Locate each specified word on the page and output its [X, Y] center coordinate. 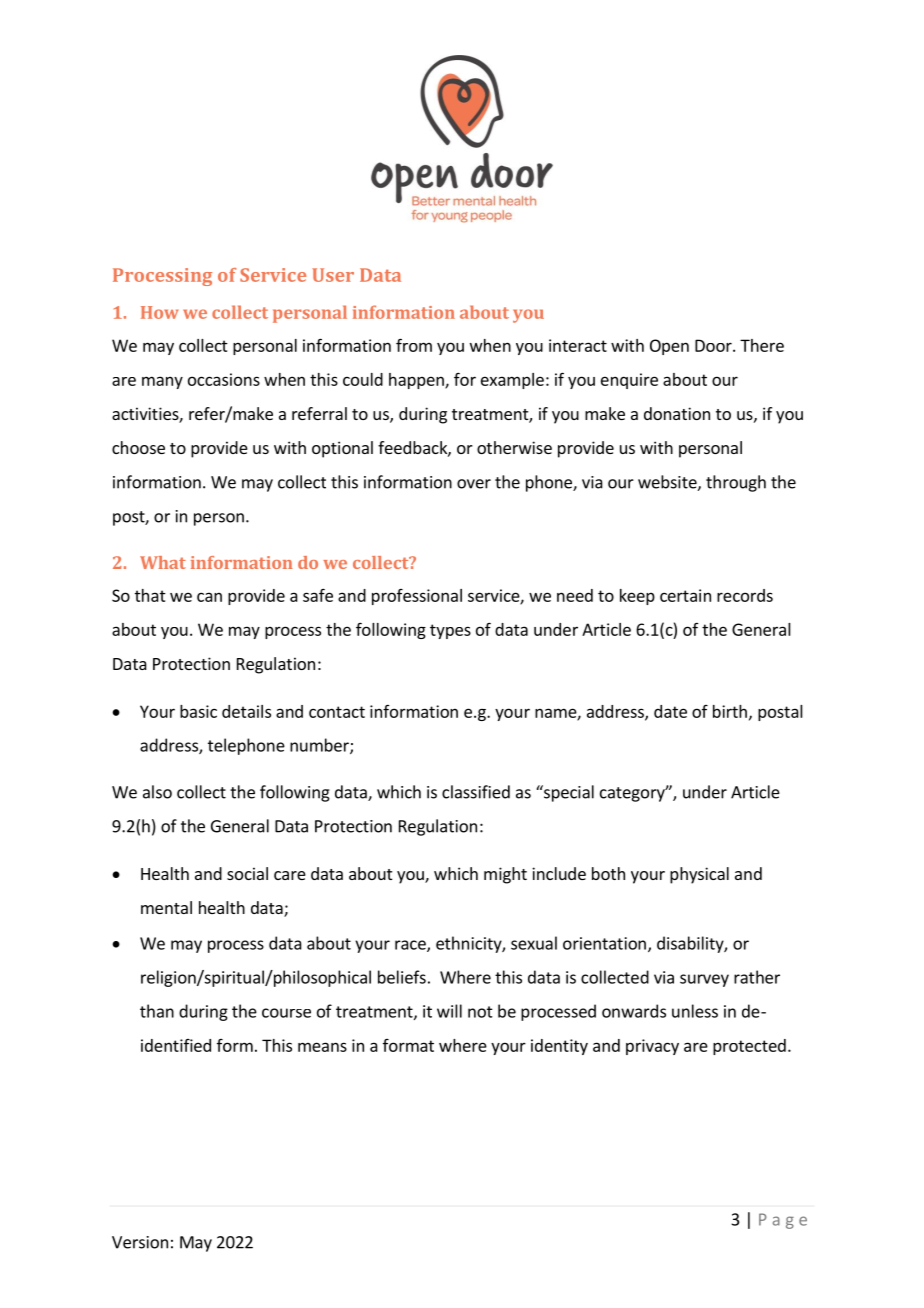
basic [198, 711]
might [505, 875]
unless [695, 1011]
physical [699, 875]
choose [138, 447]
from [414, 345]
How [159, 312]
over [474, 484]
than [157, 1011]
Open [669, 347]
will [449, 1011]
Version [140, 1242]
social [247, 873]
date [670, 711]
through [736, 483]
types [450, 631]
